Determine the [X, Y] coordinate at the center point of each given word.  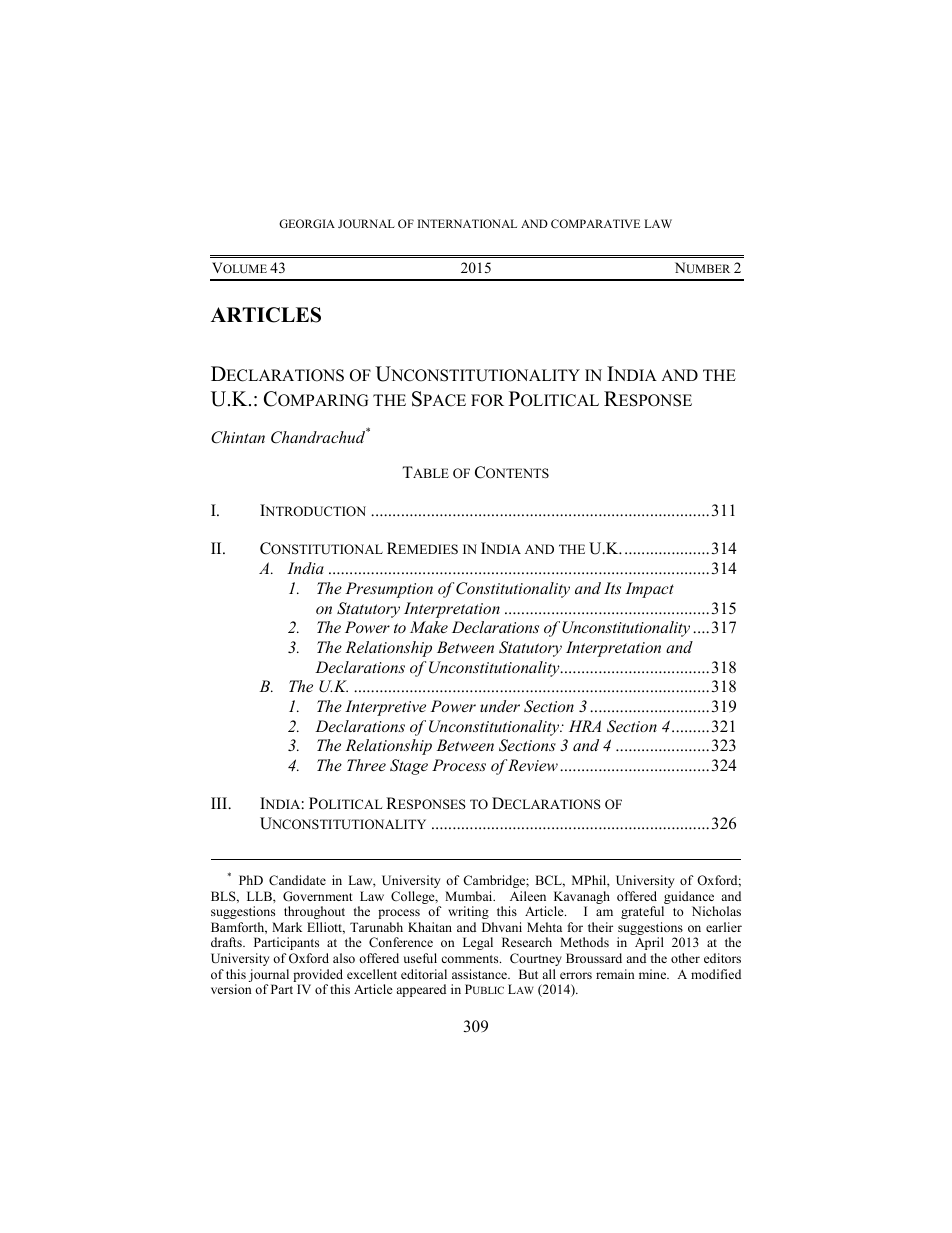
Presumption [389, 590]
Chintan [238, 437]
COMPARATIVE [595, 223]
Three [366, 765]
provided [318, 977]
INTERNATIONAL [467, 223]
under [500, 706]
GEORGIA [307, 223]
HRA [585, 726]
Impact [649, 590]
